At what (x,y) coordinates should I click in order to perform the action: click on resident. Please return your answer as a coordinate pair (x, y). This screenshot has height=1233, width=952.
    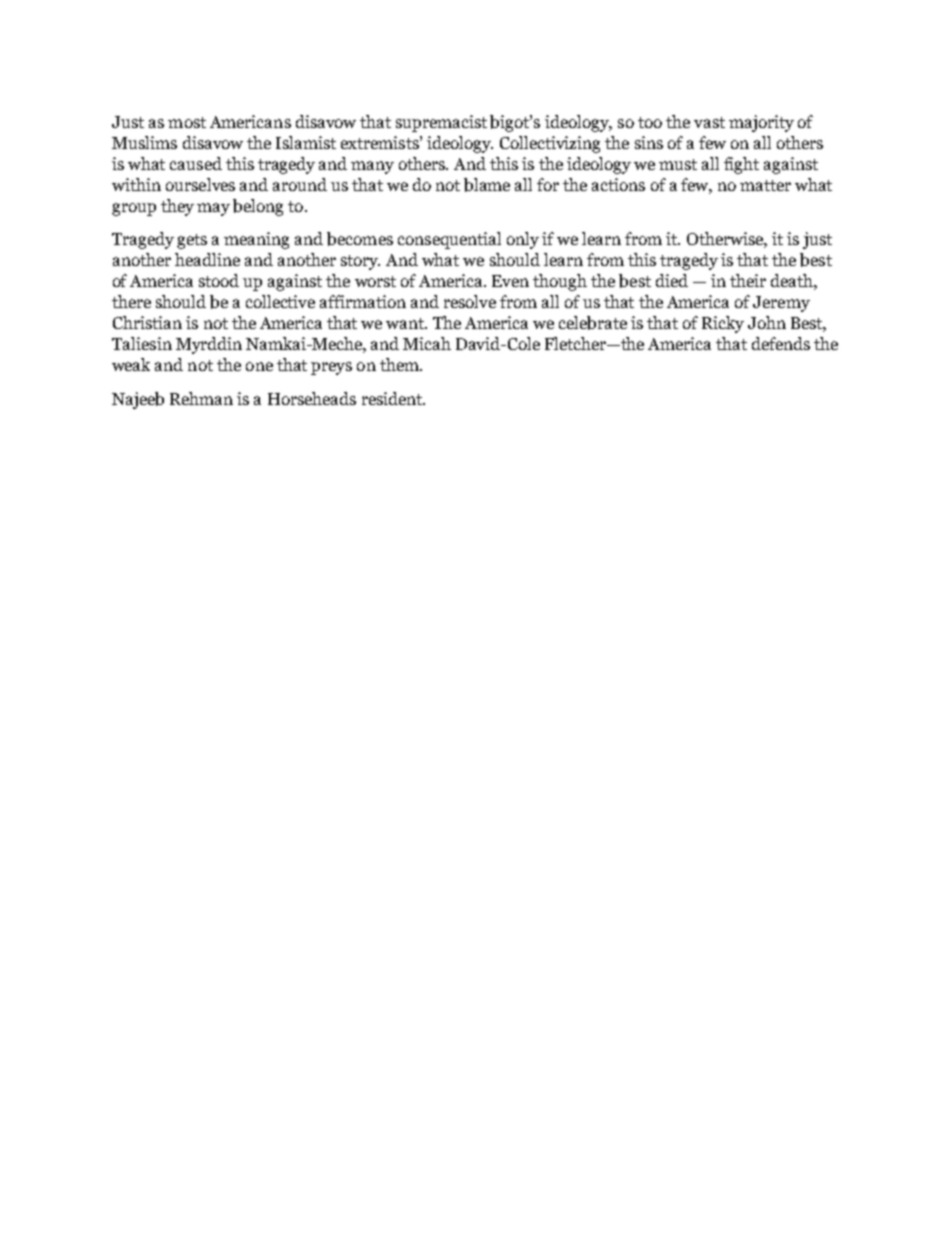
    Looking at the image, I should click on (393, 398).
